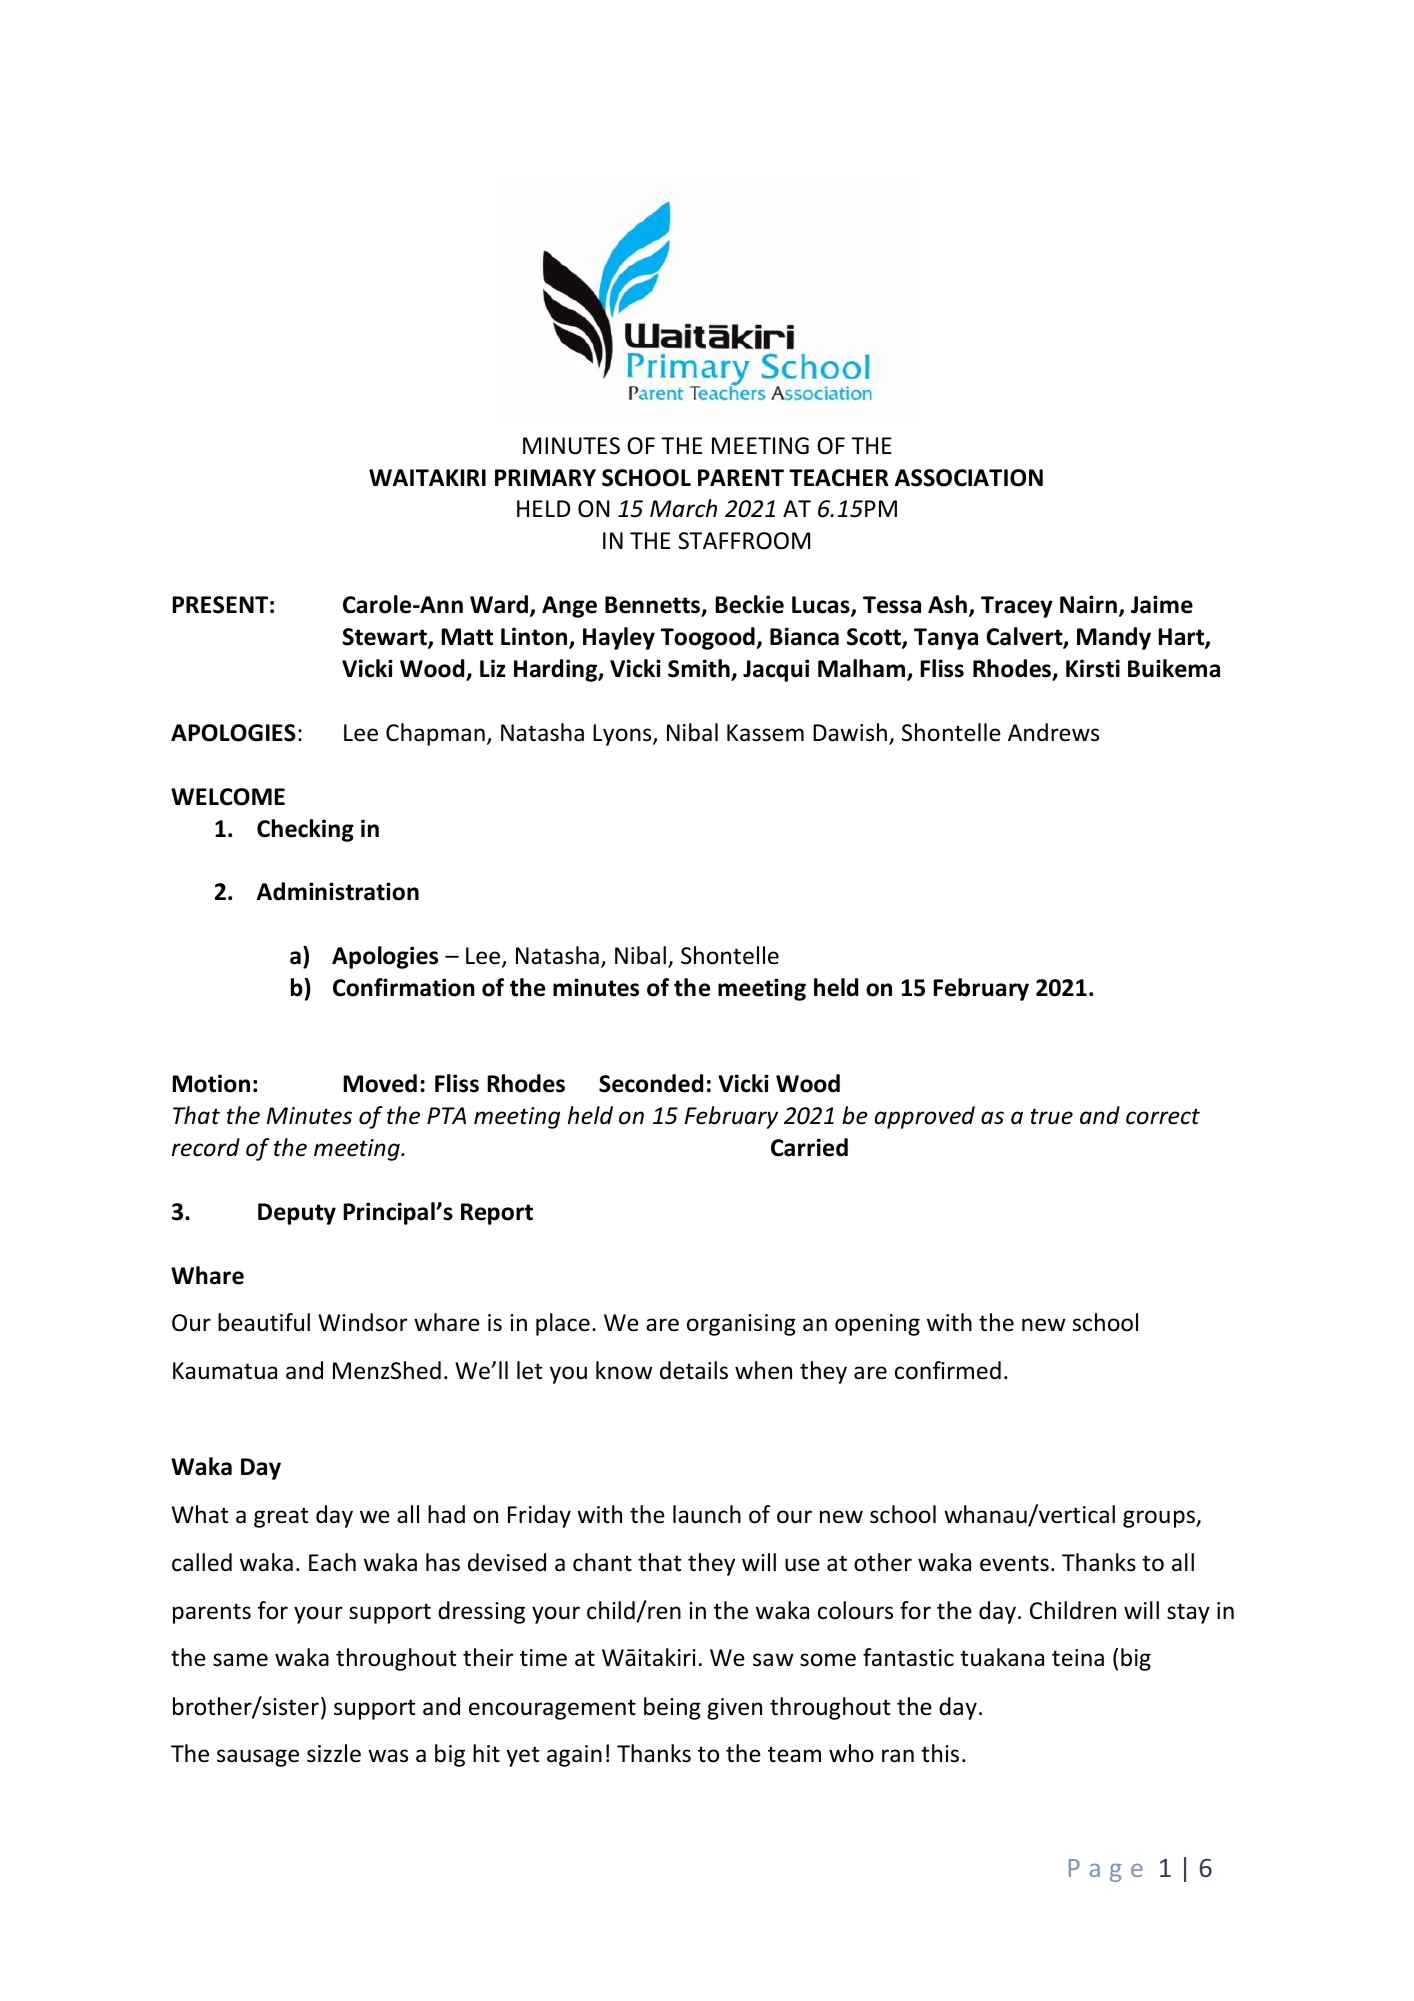  I want to click on Windsor, so click(362, 1322).
